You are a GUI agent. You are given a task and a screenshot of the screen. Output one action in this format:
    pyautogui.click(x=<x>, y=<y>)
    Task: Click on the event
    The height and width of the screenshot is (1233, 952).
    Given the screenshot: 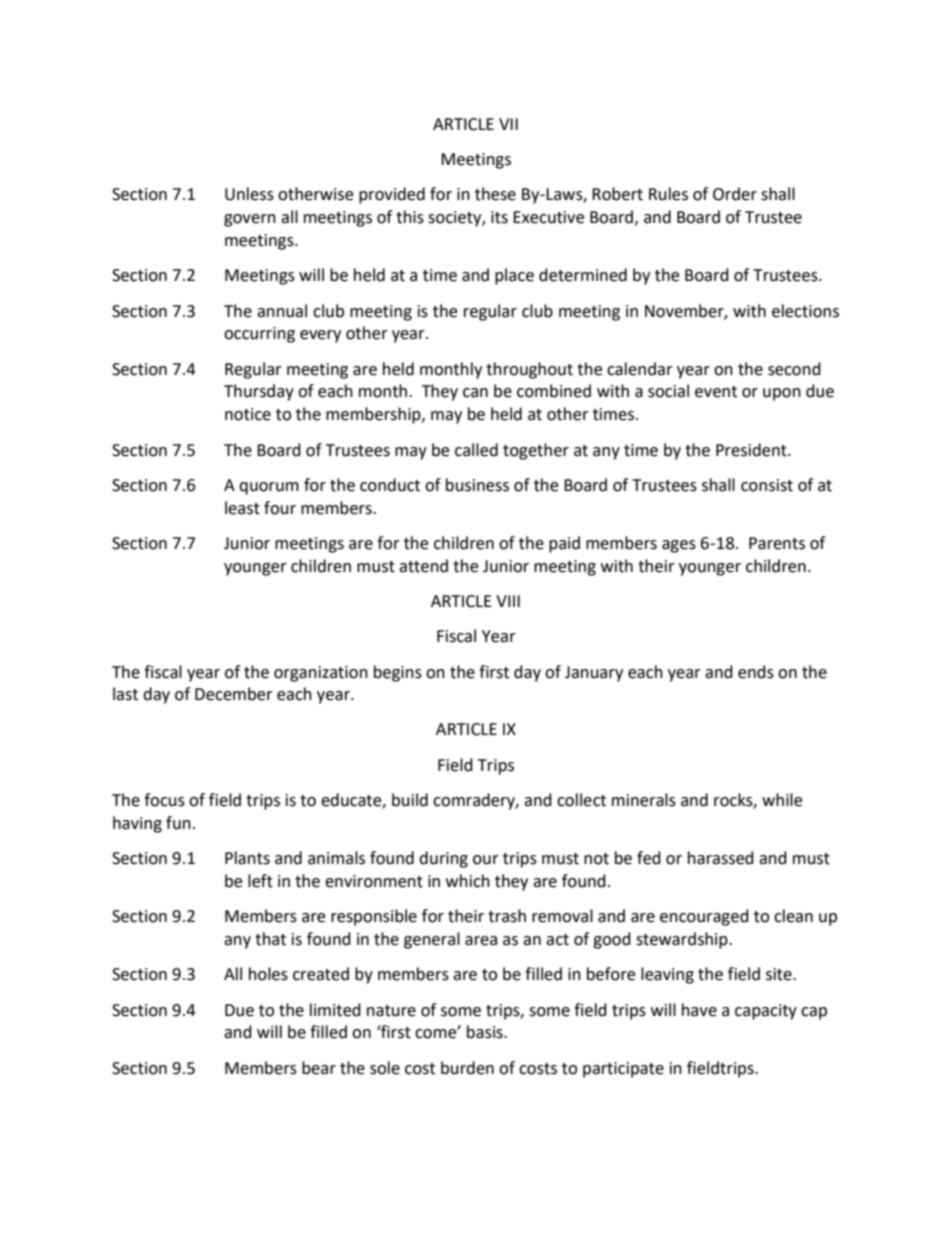 What is the action you would take?
    pyautogui.click(x=716, y=392)
